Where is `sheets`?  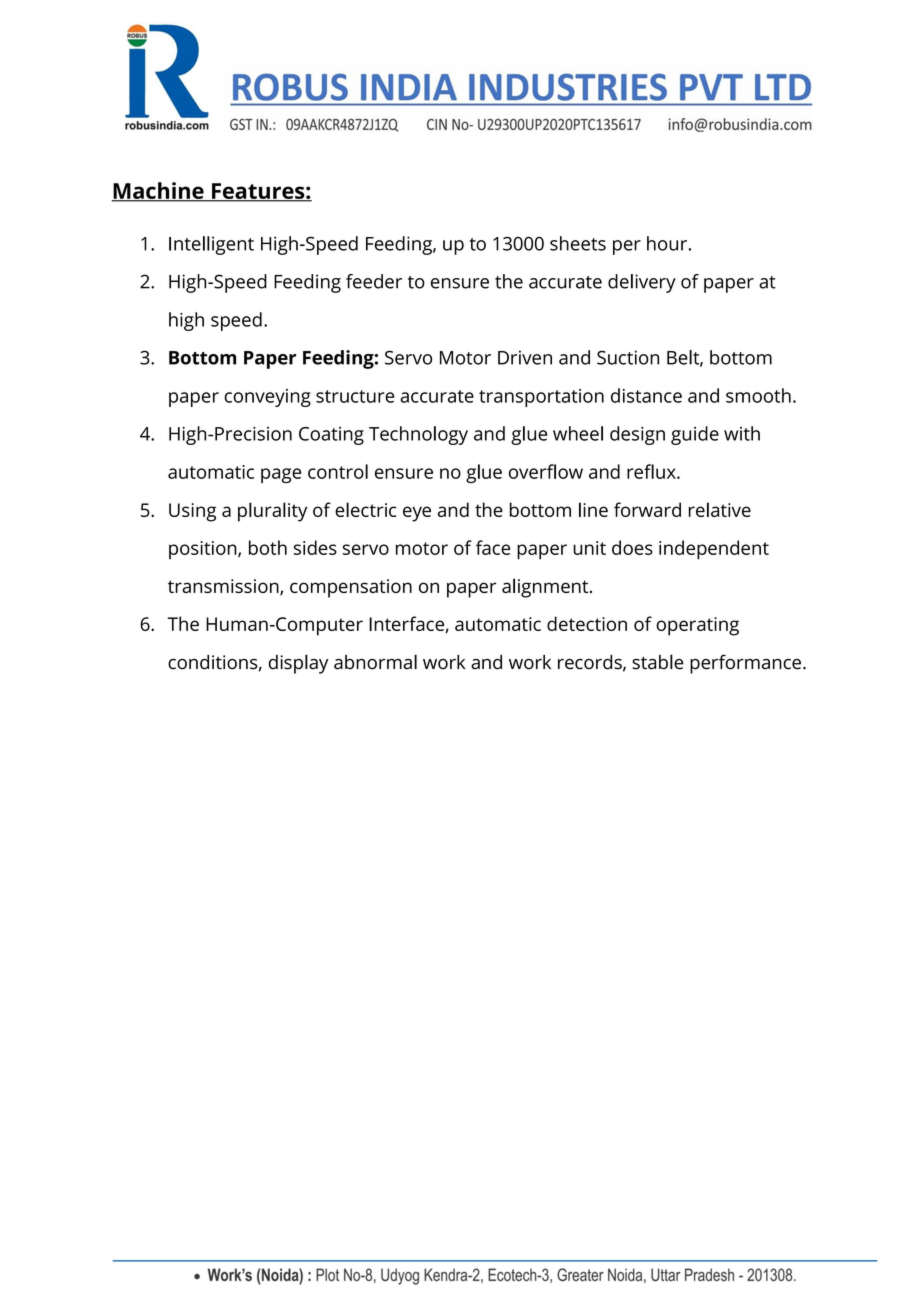
sheets is located at coordinates (578, 243).
